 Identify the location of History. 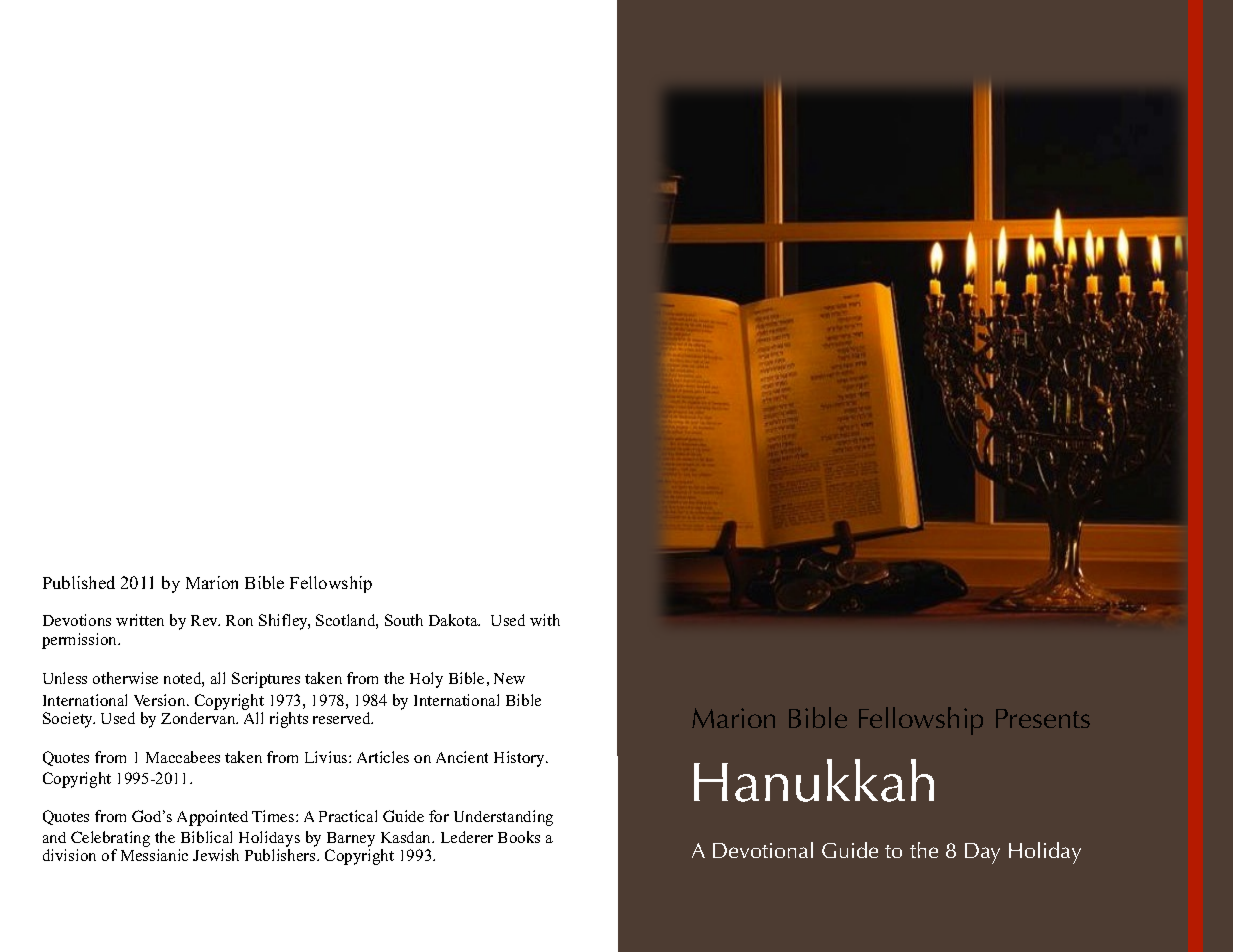
(520, 759).
